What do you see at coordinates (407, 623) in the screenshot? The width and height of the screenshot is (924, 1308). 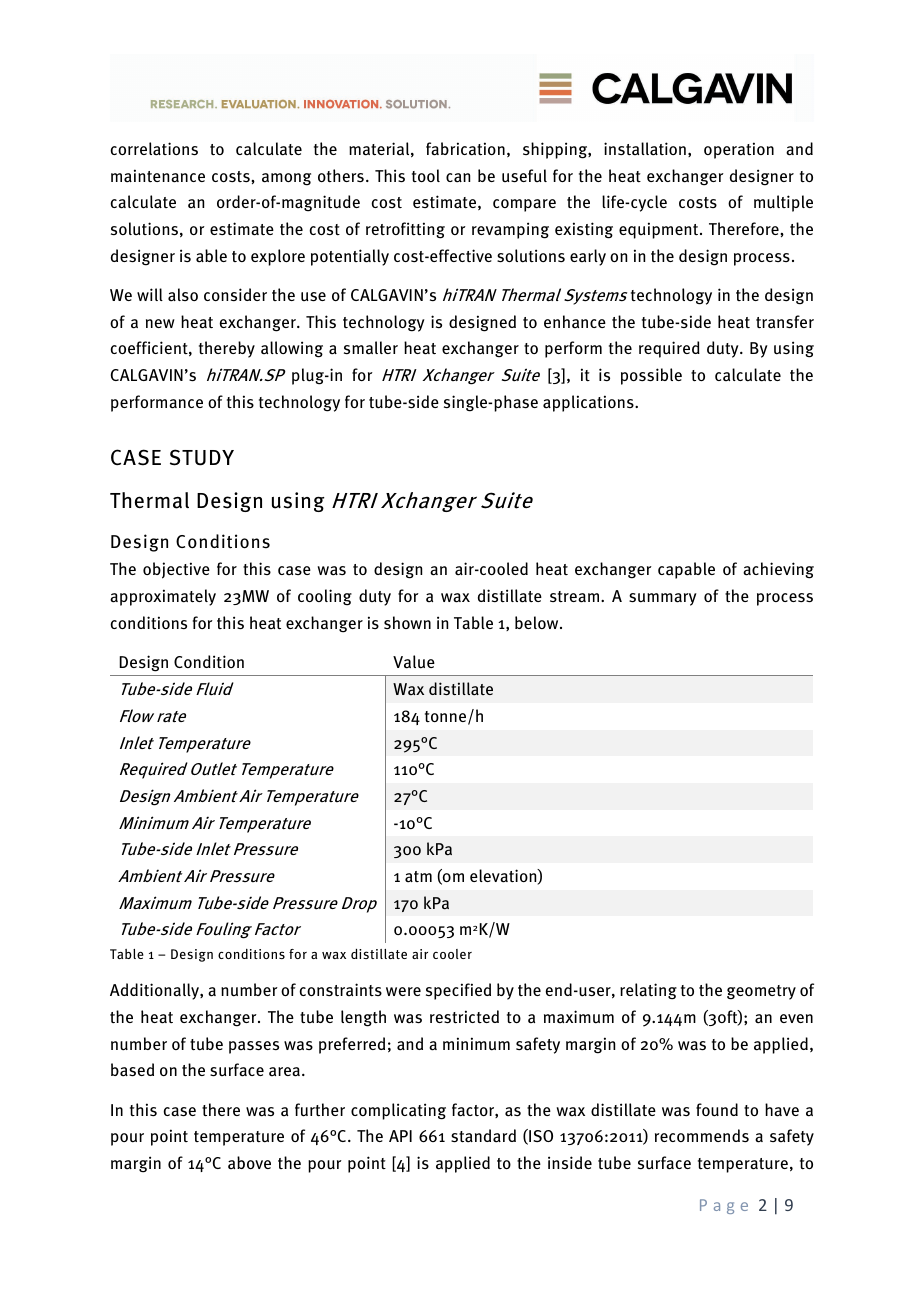 I see `shown` at bounding box center [407, 623].
